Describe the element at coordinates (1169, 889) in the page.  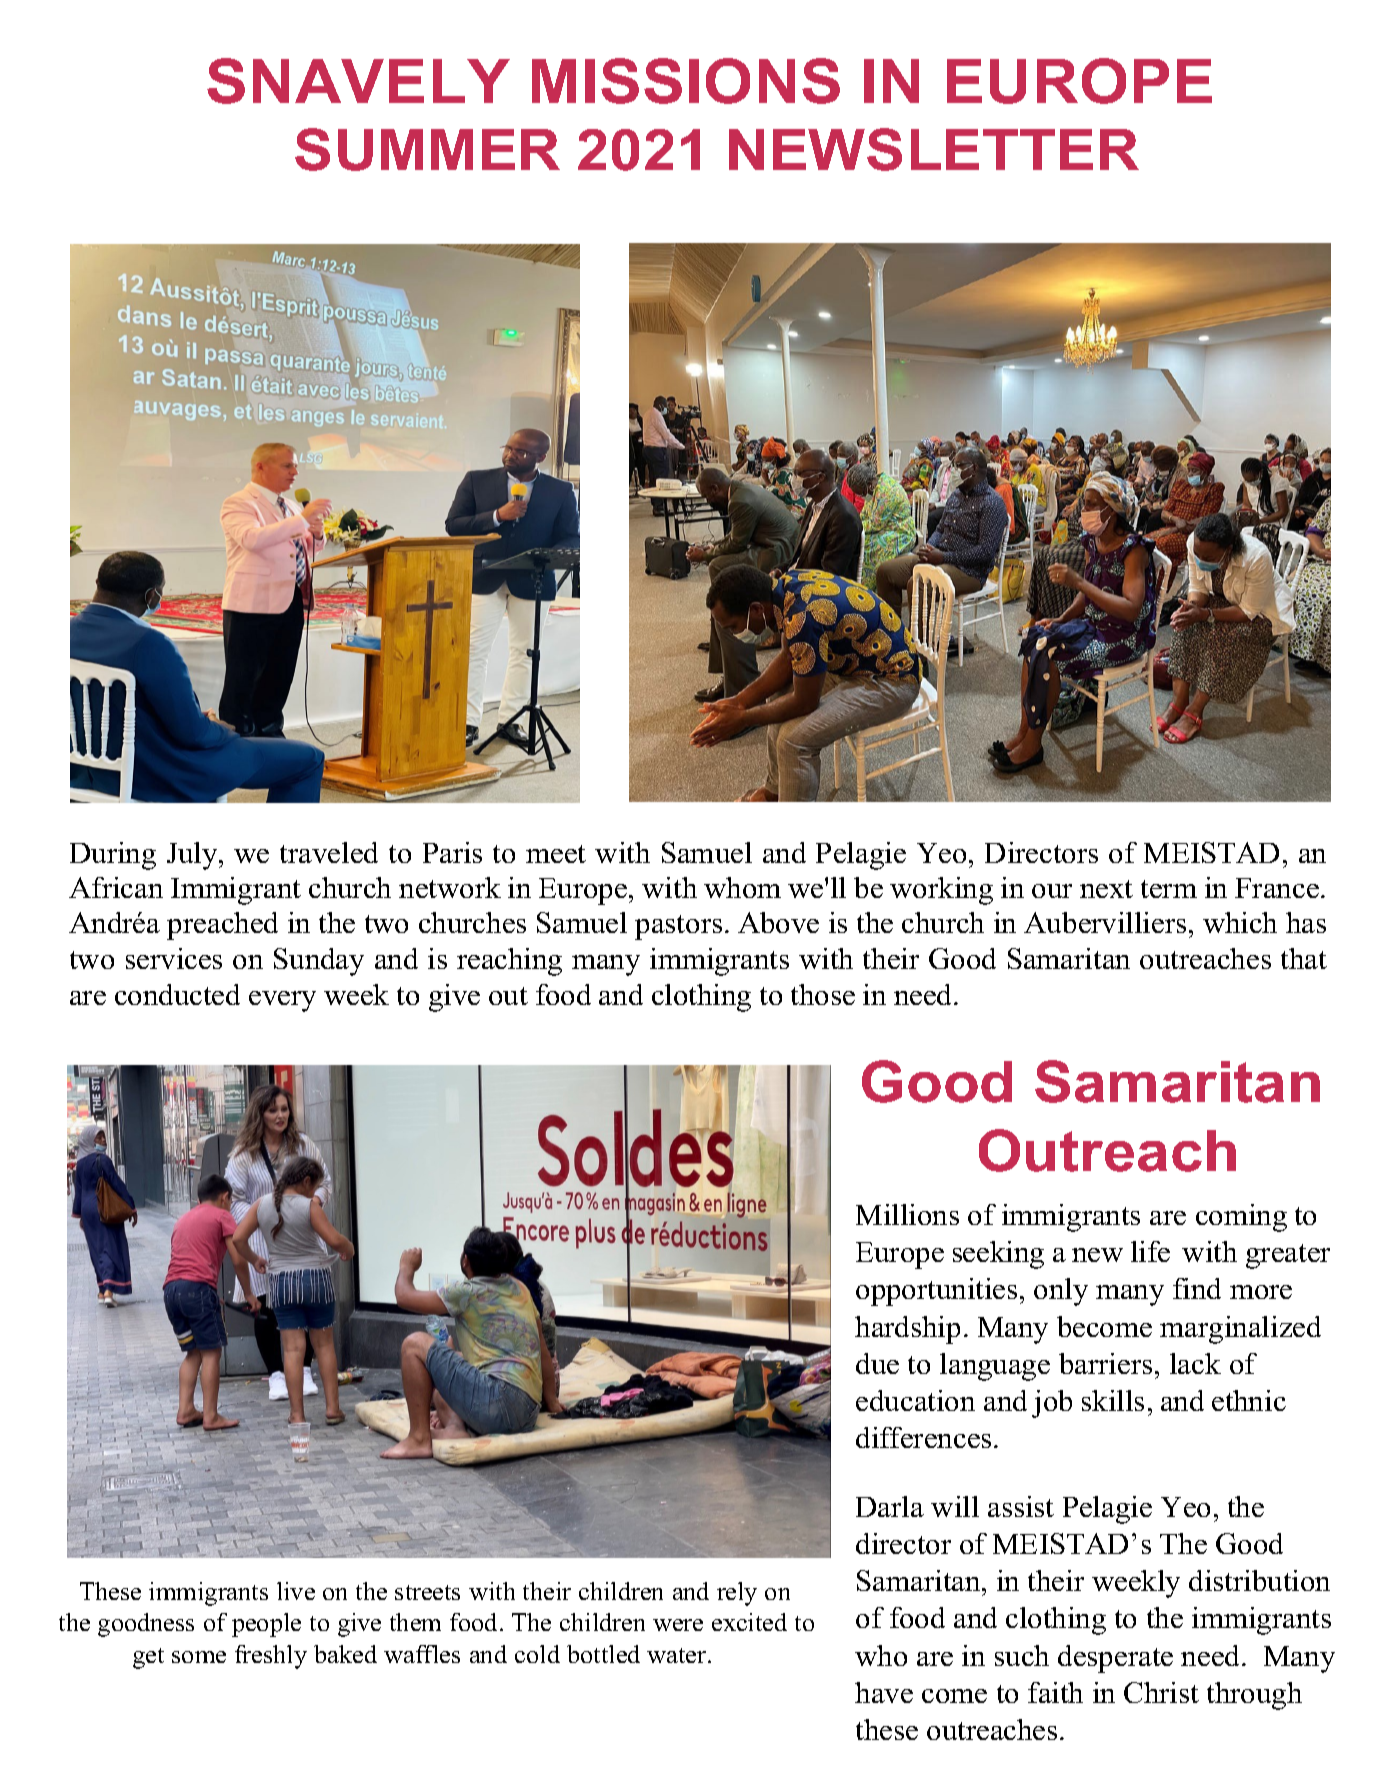
I see `term` at that location.
